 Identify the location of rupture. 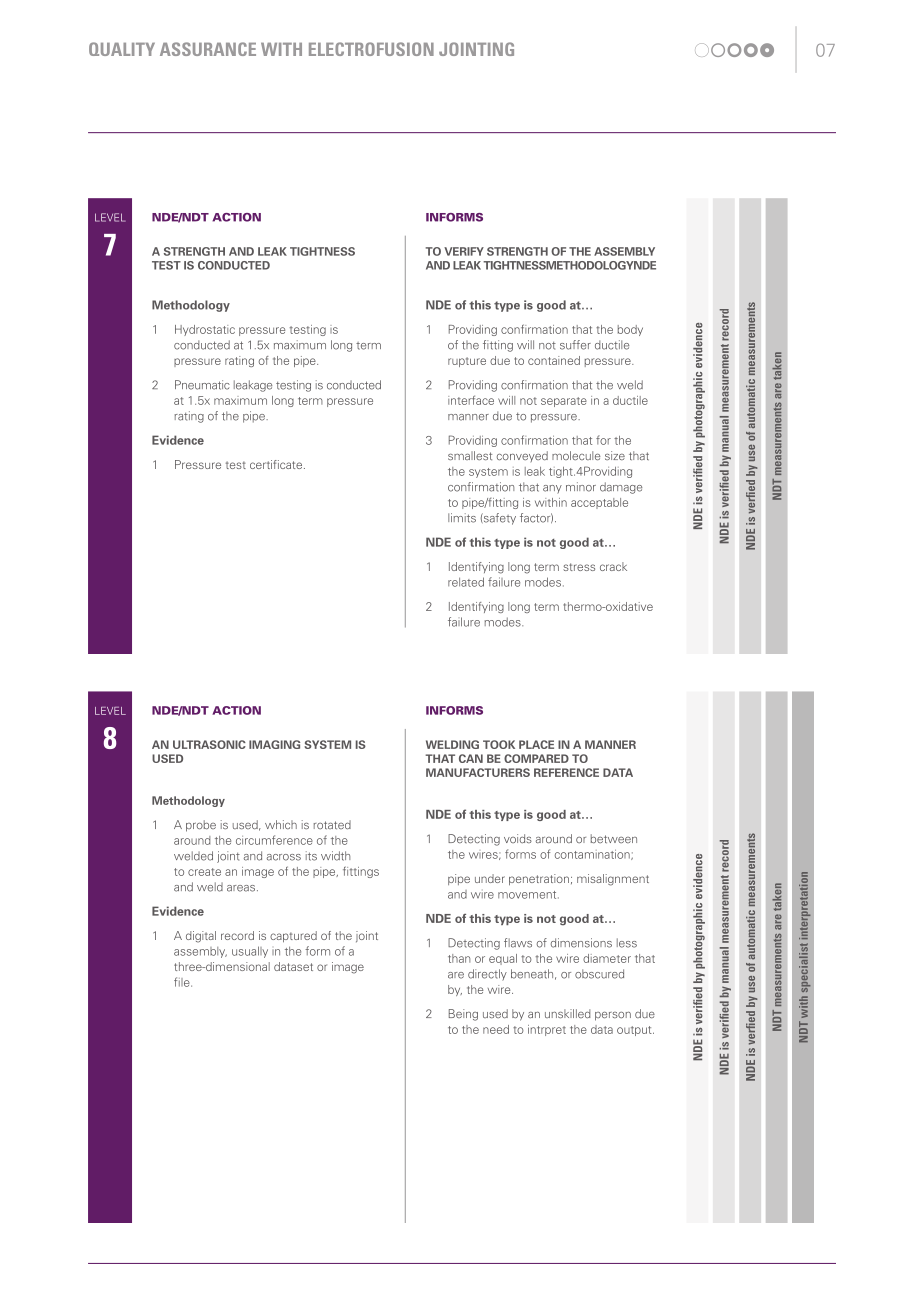
(467, 362).
